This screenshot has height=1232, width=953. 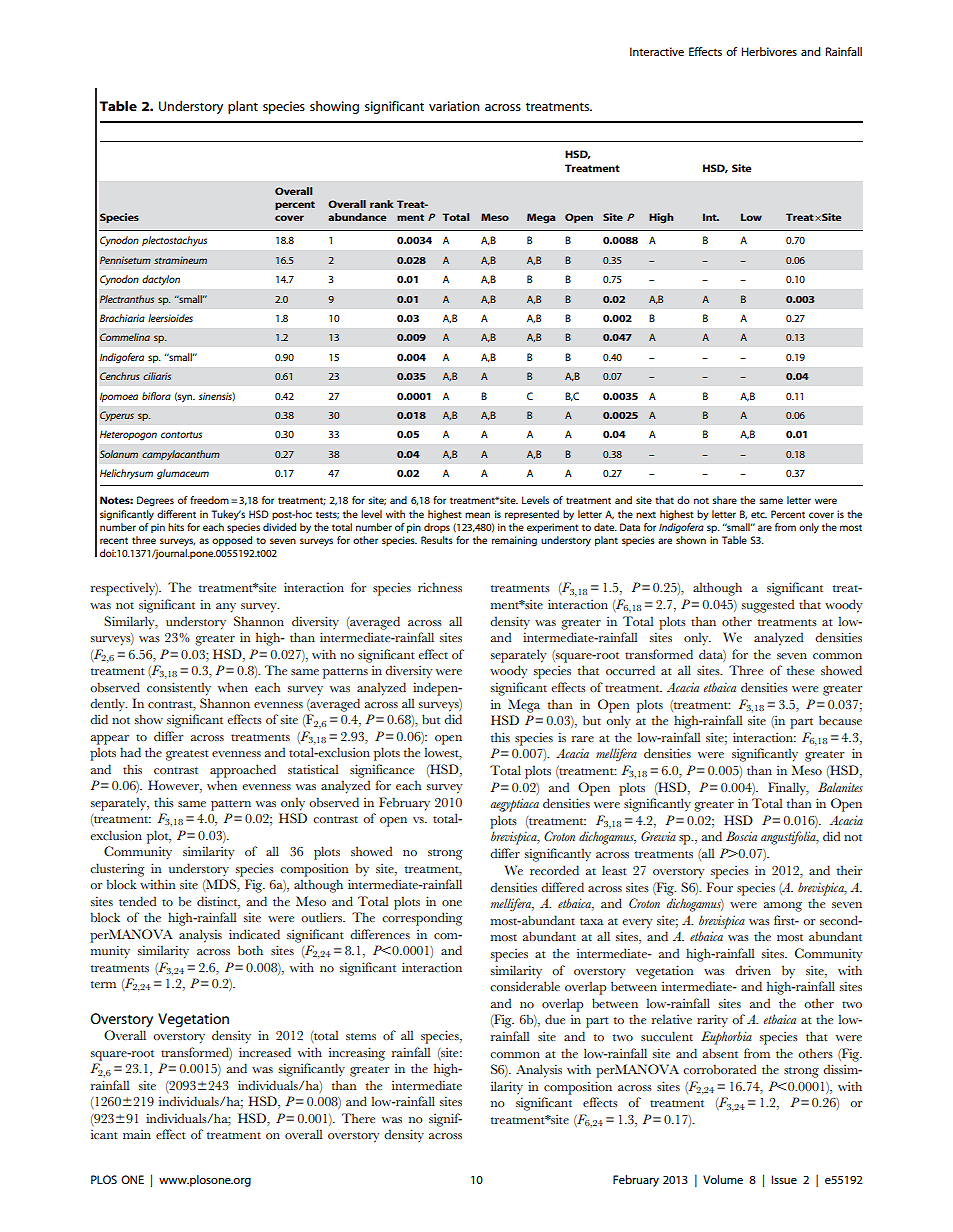 What do you see at coordinates (767, 606) in the screenshot?
I see `suggested` at bounding box center [767, 606].
